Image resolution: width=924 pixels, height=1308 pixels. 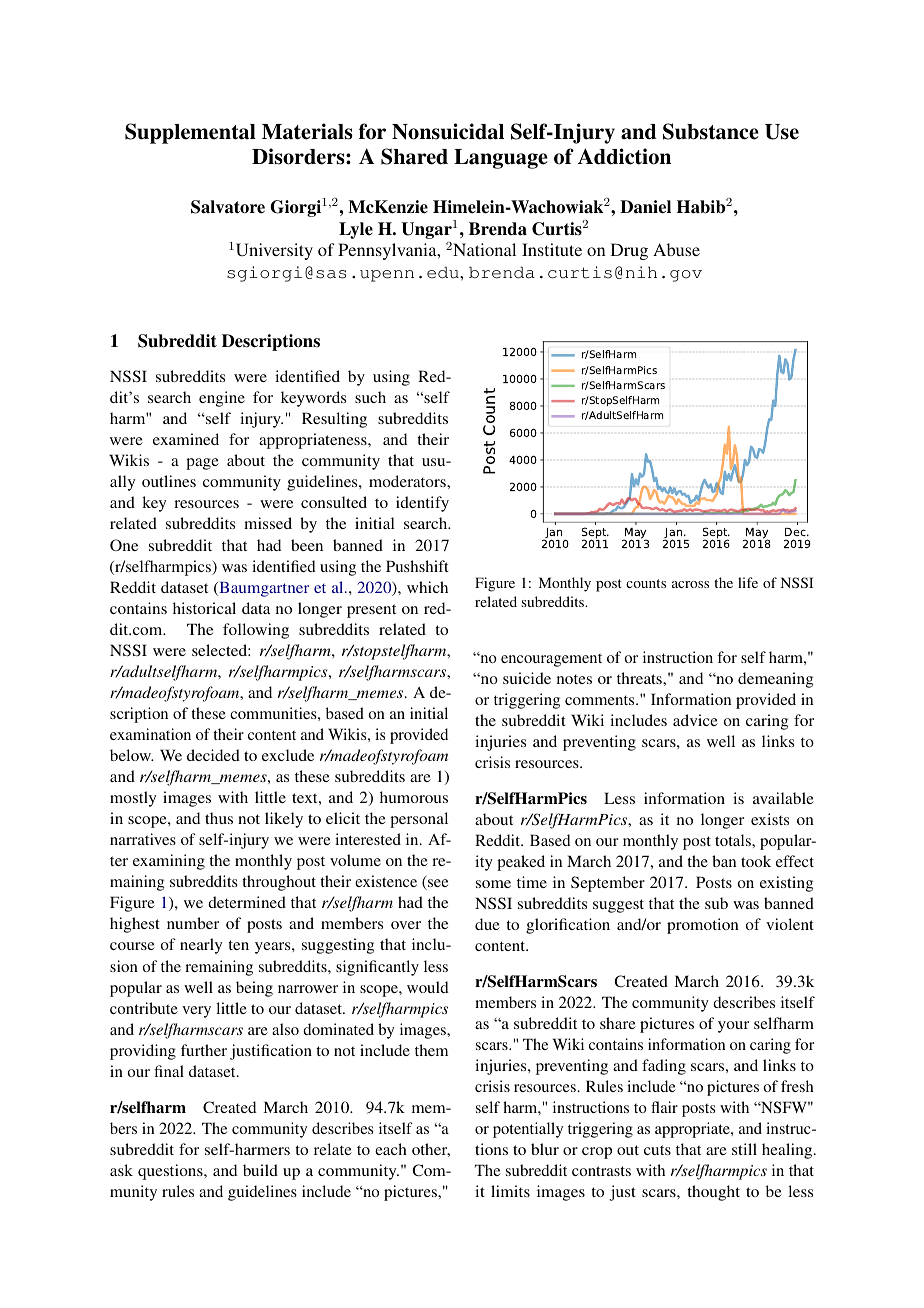 What do you see at coordinates (193, 923) in the image?
I see `number` at bounding box center [193, 923].
